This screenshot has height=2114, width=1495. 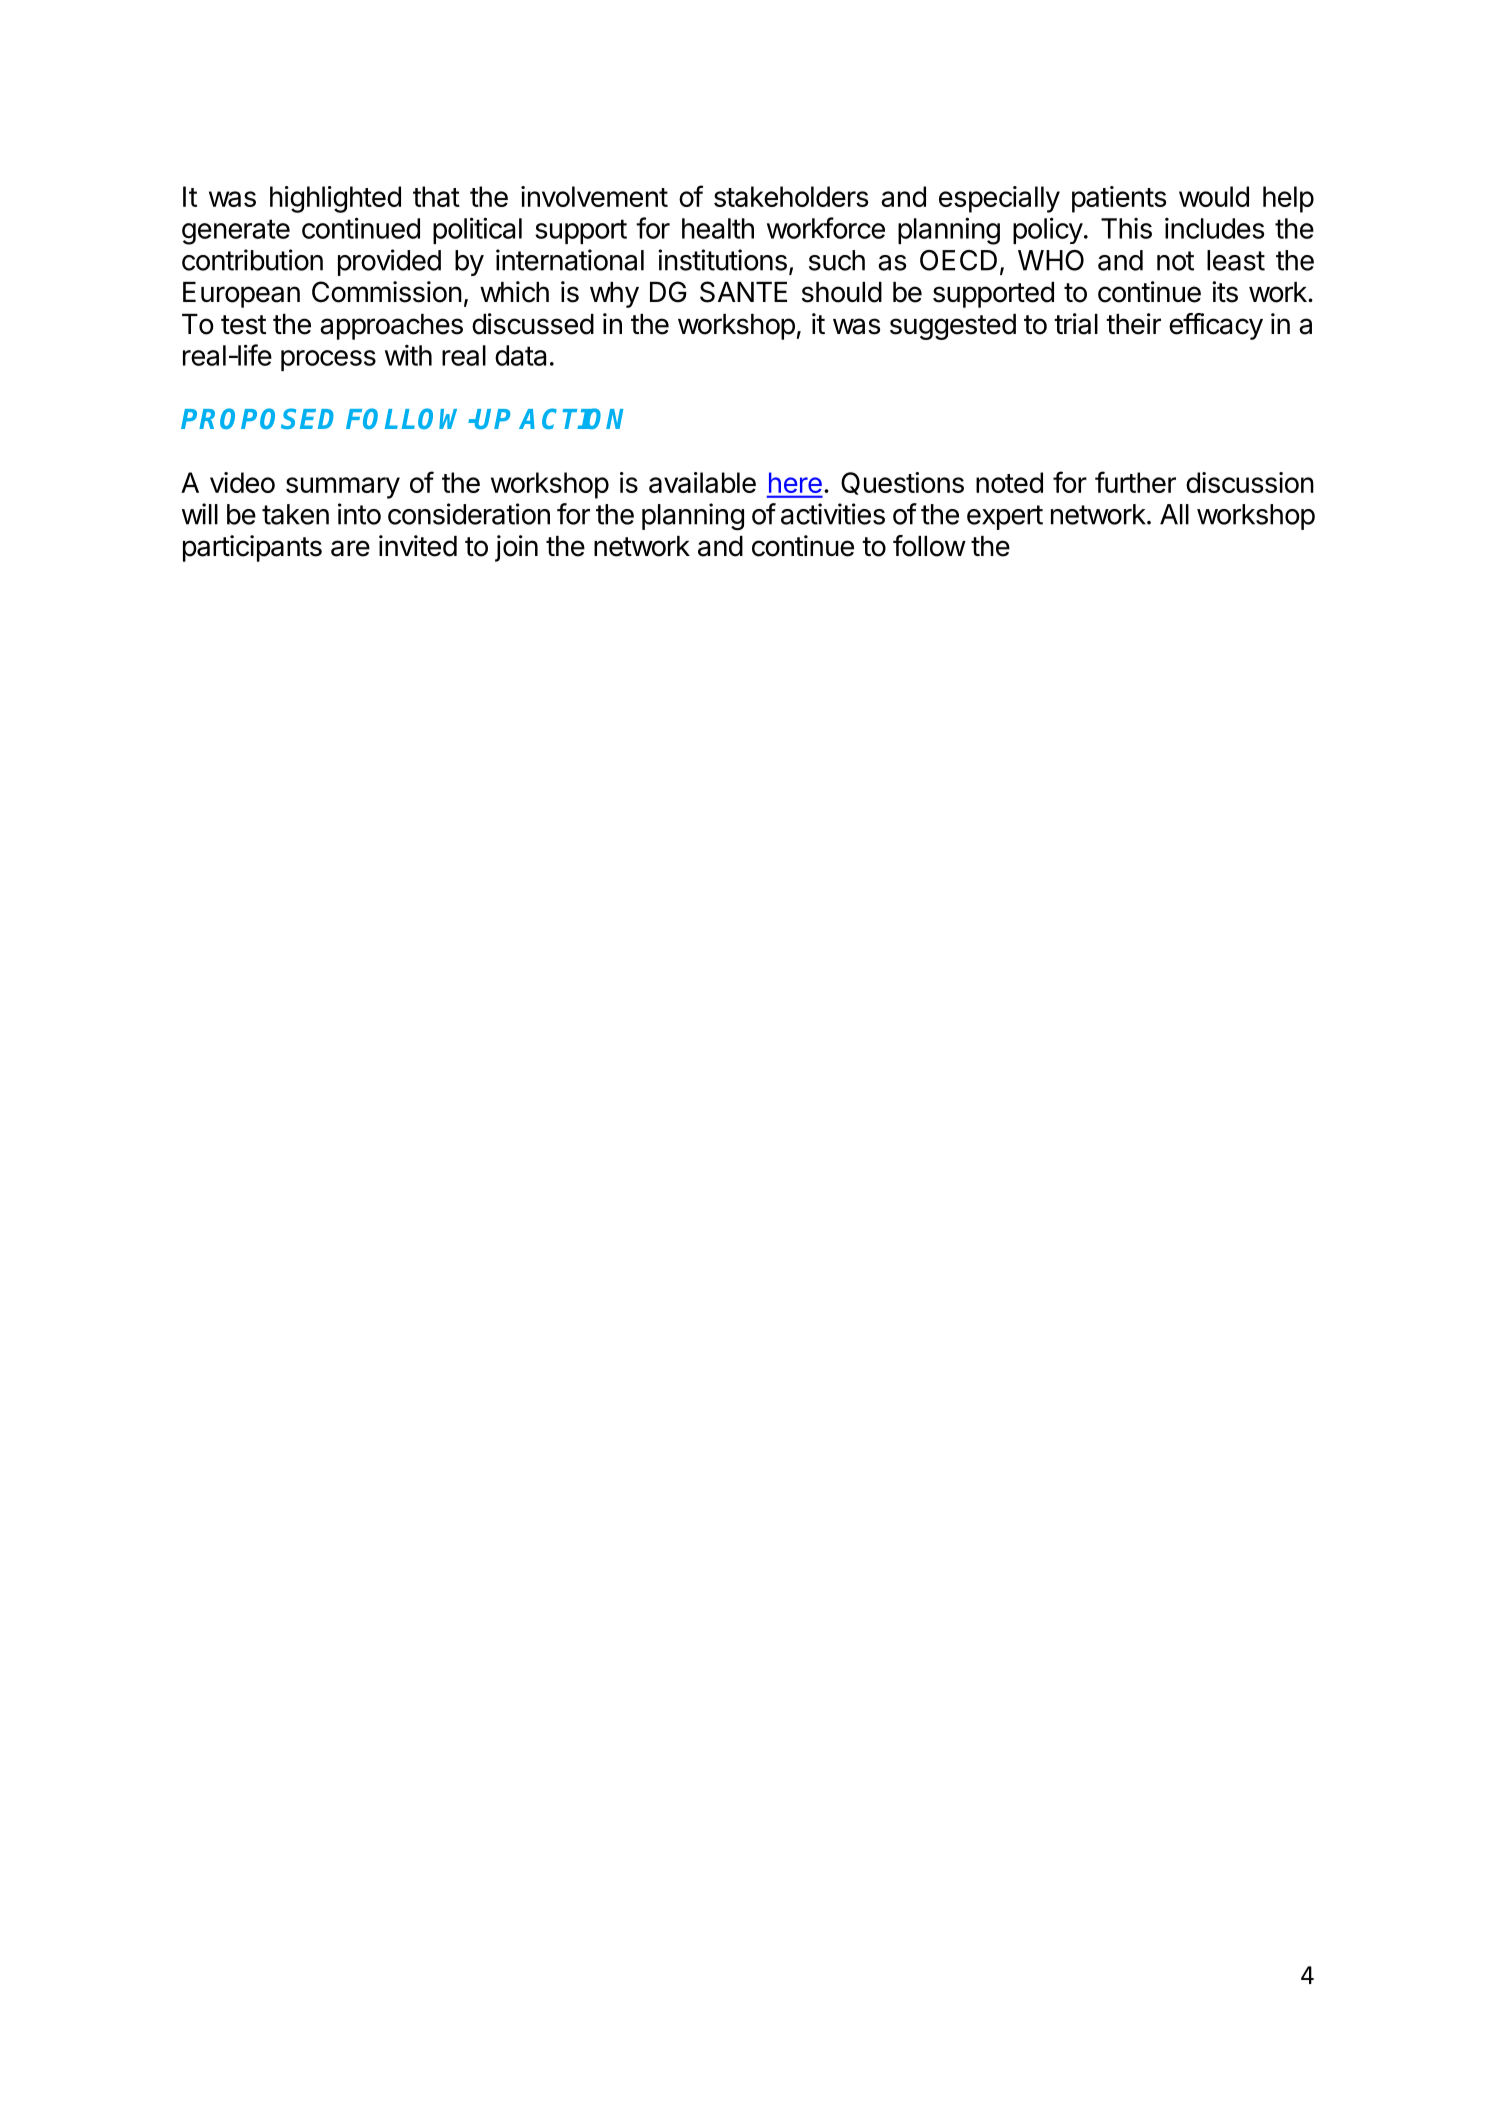 What do you see at coordinates (791, 196) in the screenshot?
I see `stakeholders` at bounding box center [791, 196].
